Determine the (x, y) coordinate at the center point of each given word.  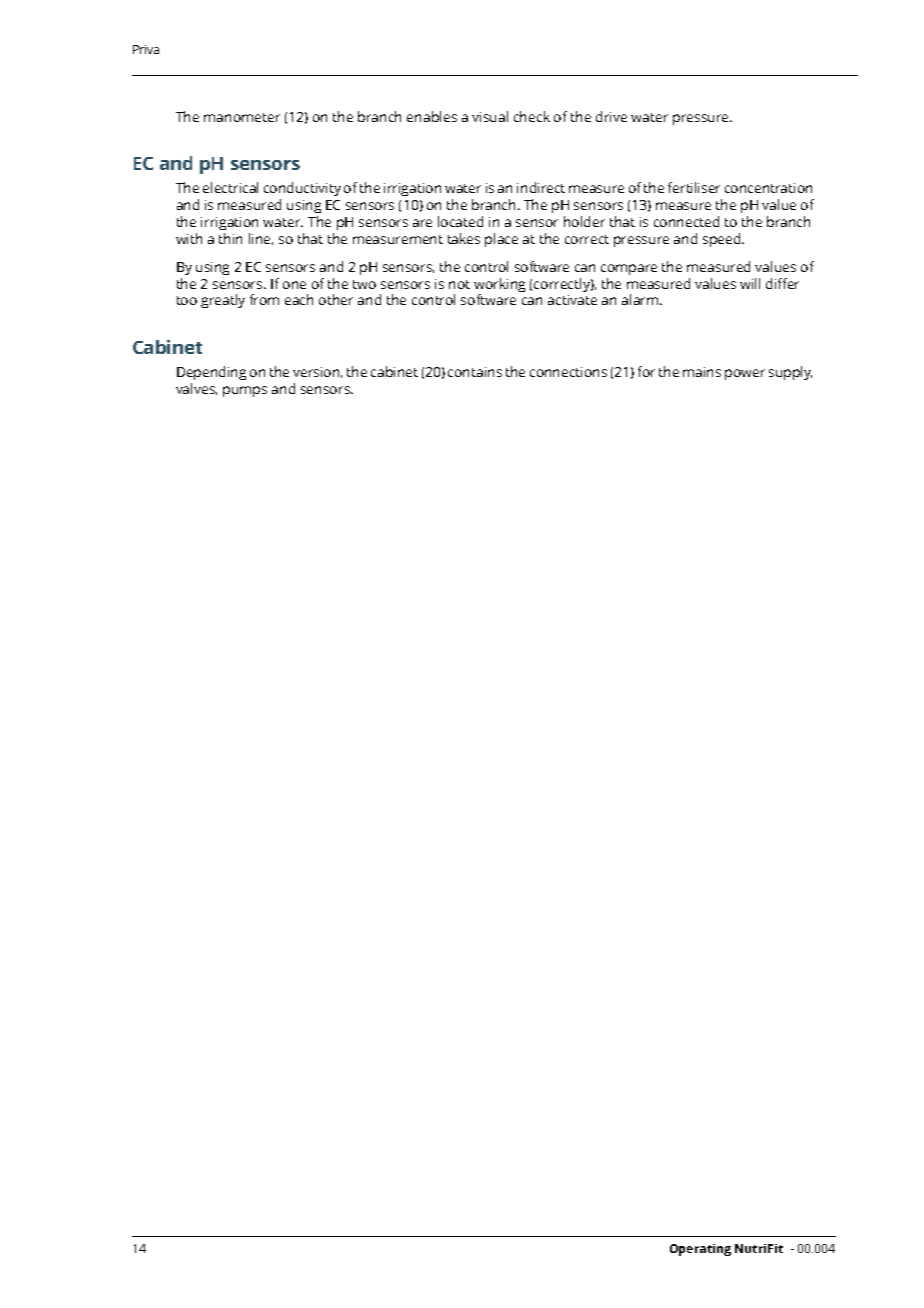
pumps (245, 391)
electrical (230, 187)
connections (568, 372)
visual (490, 116)
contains (475, 372)
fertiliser (694, 187)
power (745, 374)
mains (702, 372)
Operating (700, 1250)
